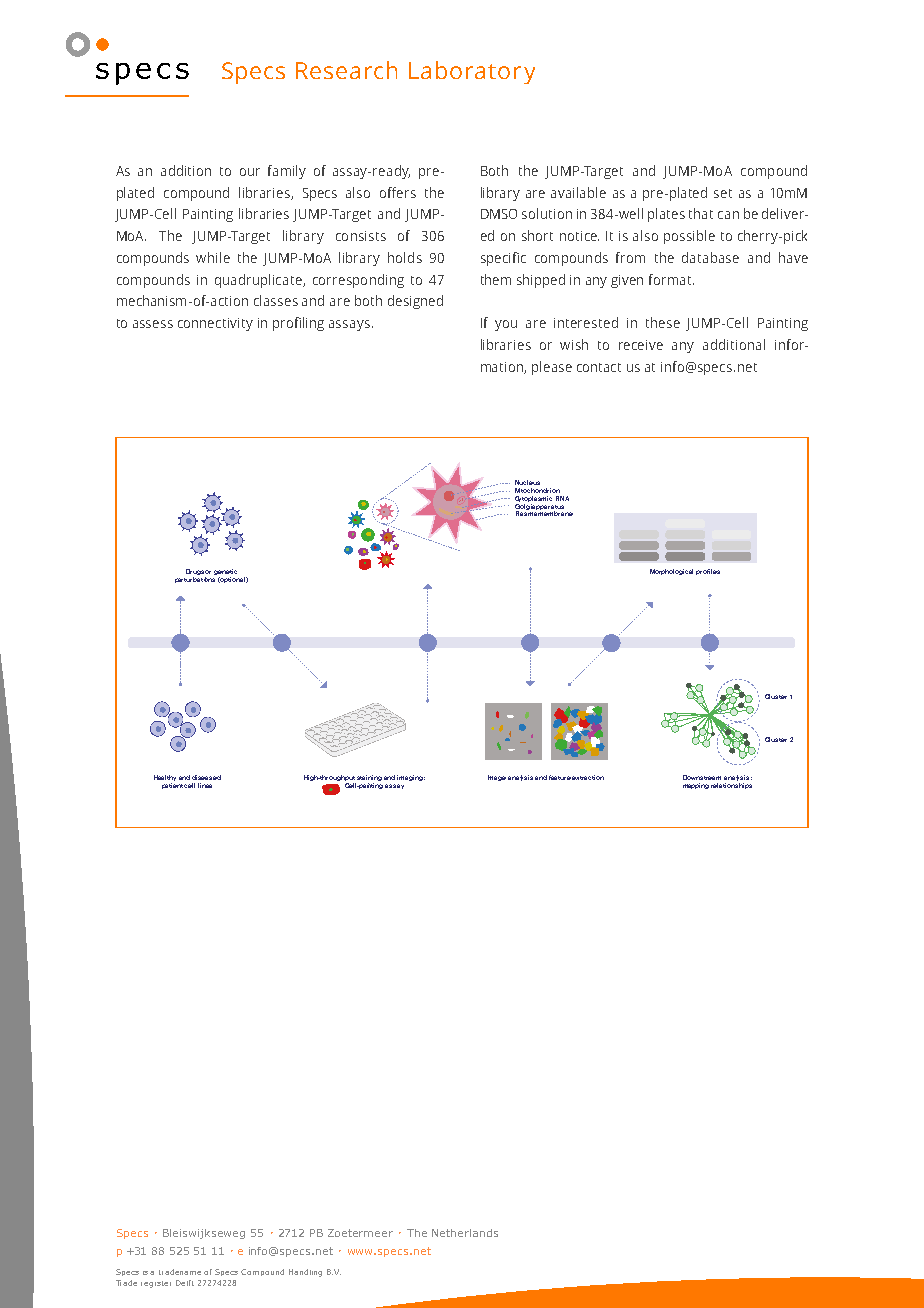 This document has height=1308, width=924. Describe the element at coordinates (702, 777) in the document. I see `Downstream` at that location.
